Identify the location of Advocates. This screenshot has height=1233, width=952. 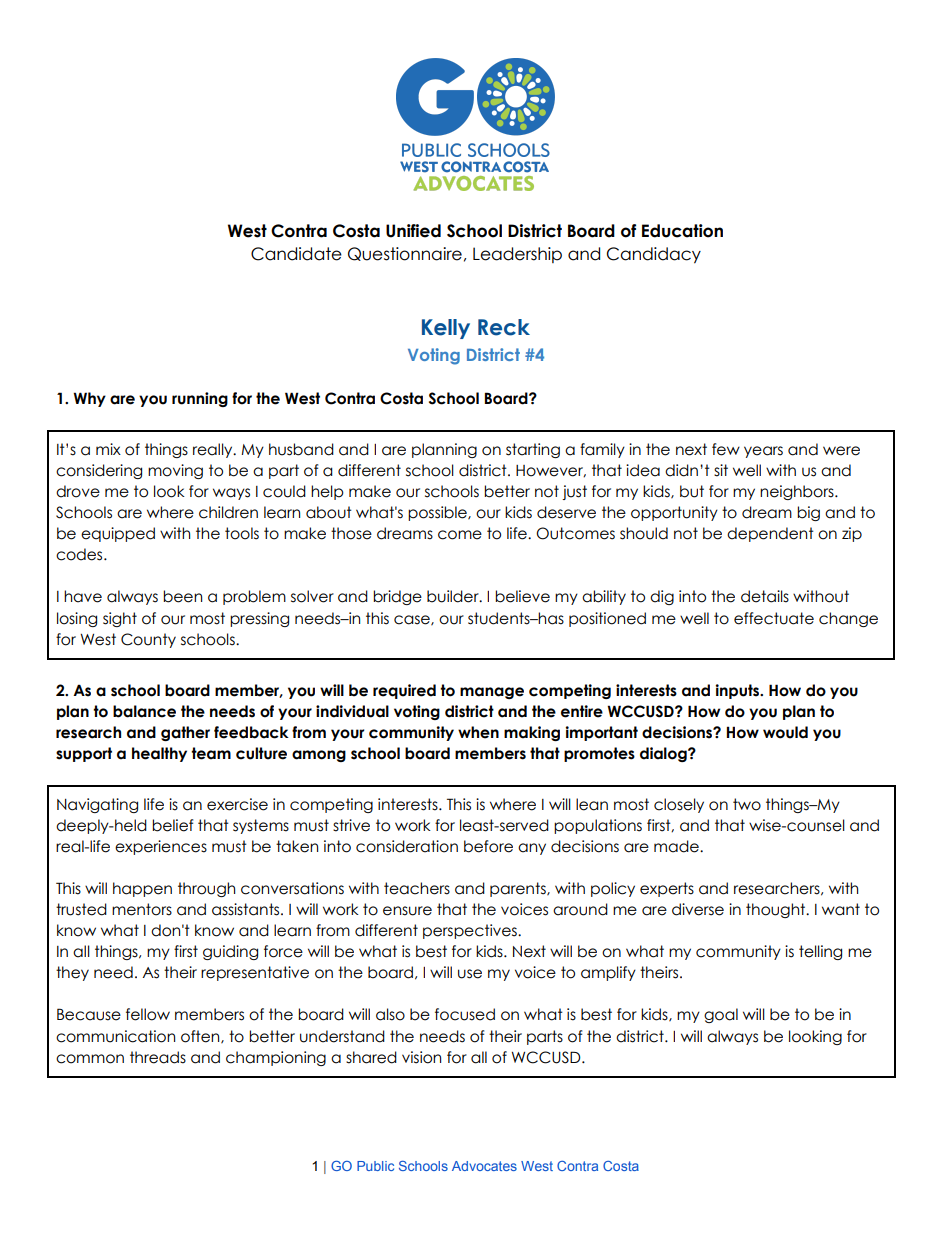
(484, 1166).
